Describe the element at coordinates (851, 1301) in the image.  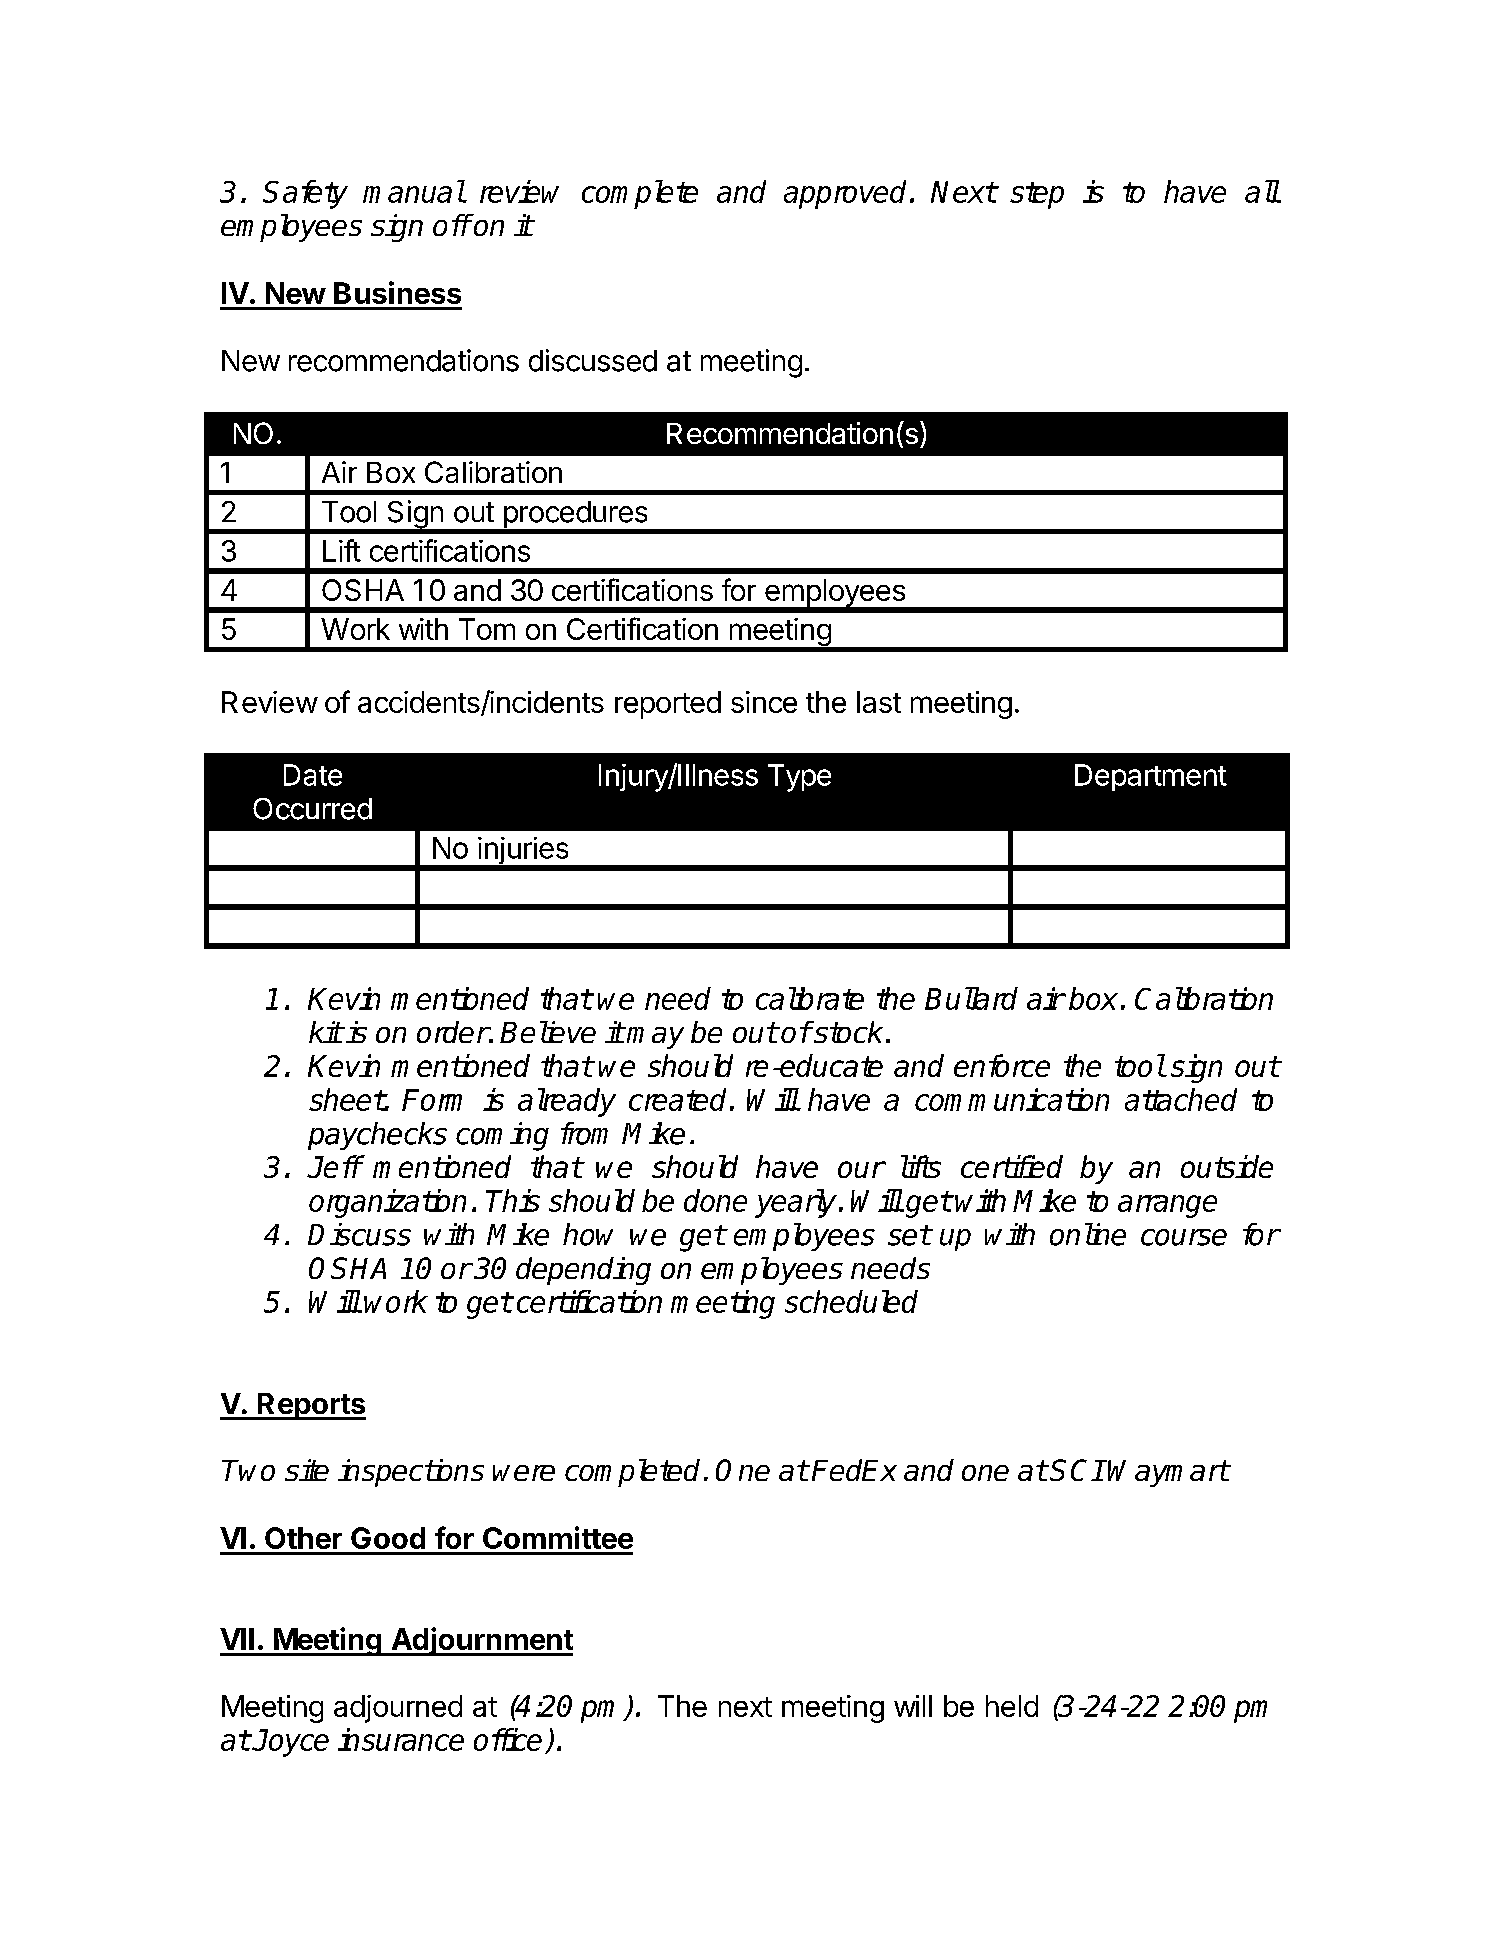
I see `scheduled` at that location.
